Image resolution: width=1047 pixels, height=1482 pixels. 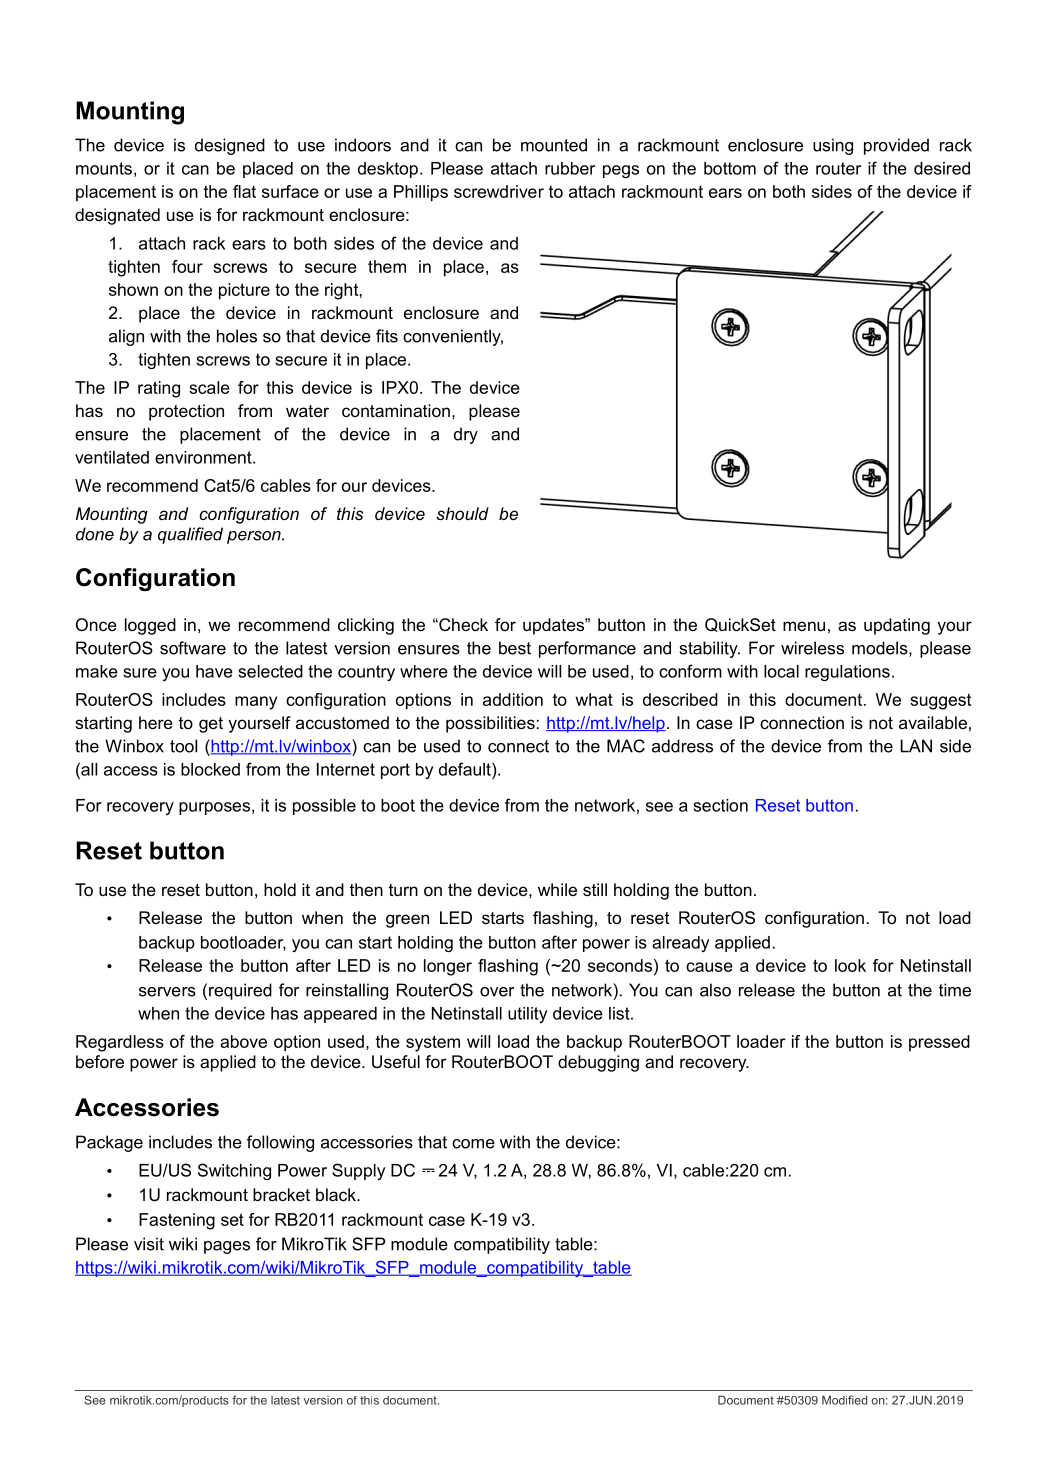 What do you see at coordinates (527, 1015) in the screenshot?
I see `utility` at bounding box center [527, 1015].
